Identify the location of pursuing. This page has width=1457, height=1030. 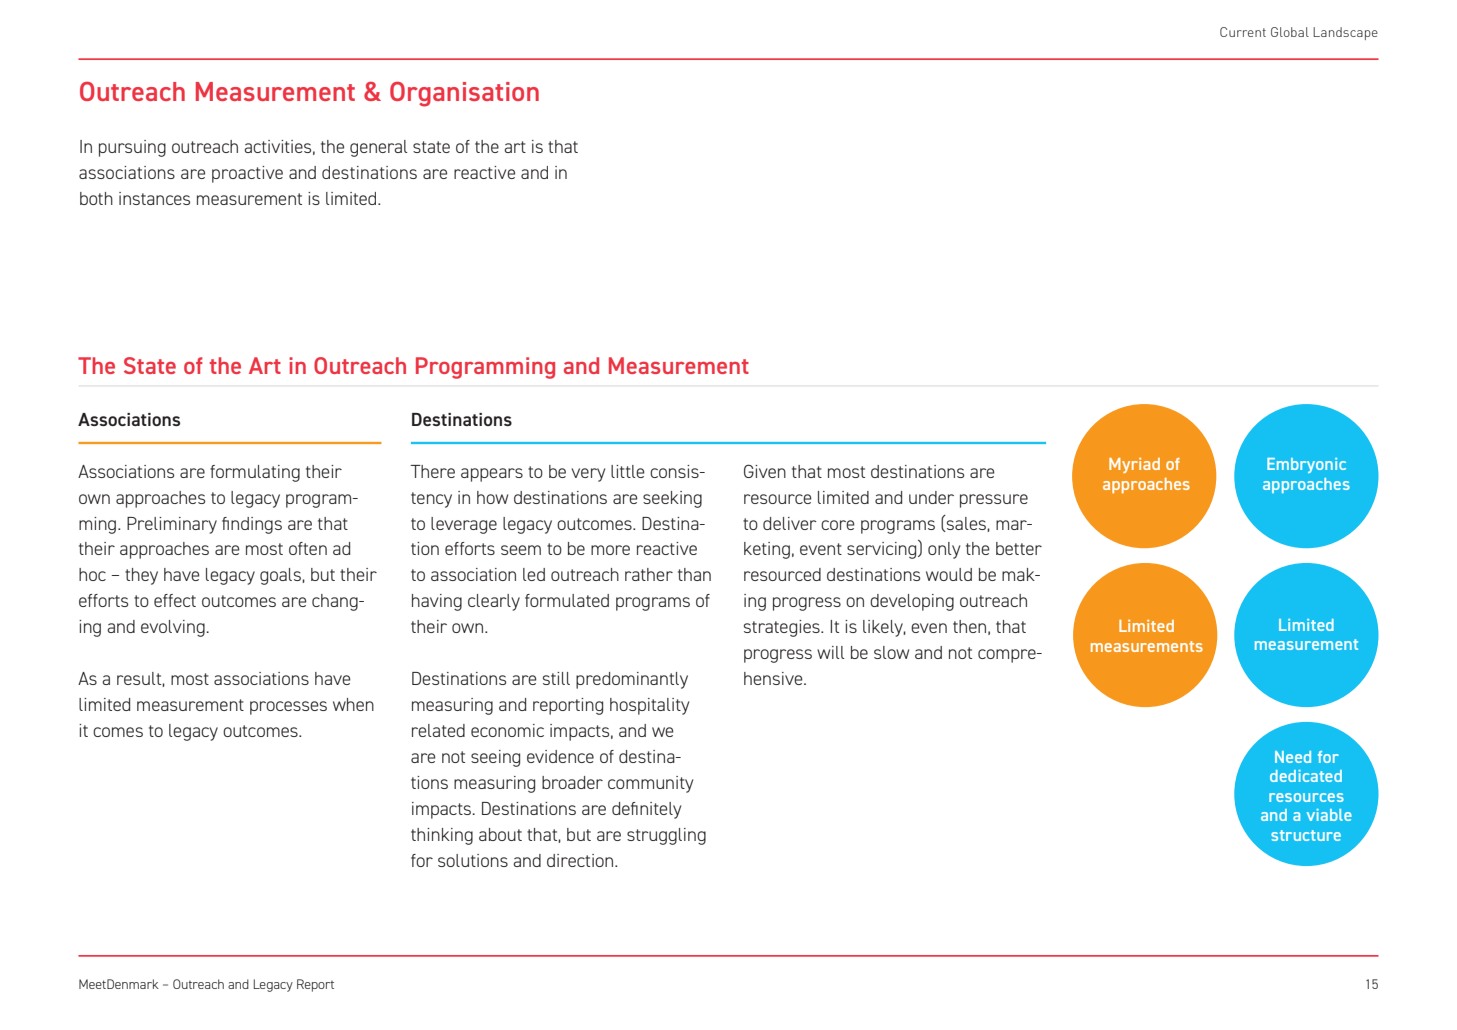
(132, 148).
